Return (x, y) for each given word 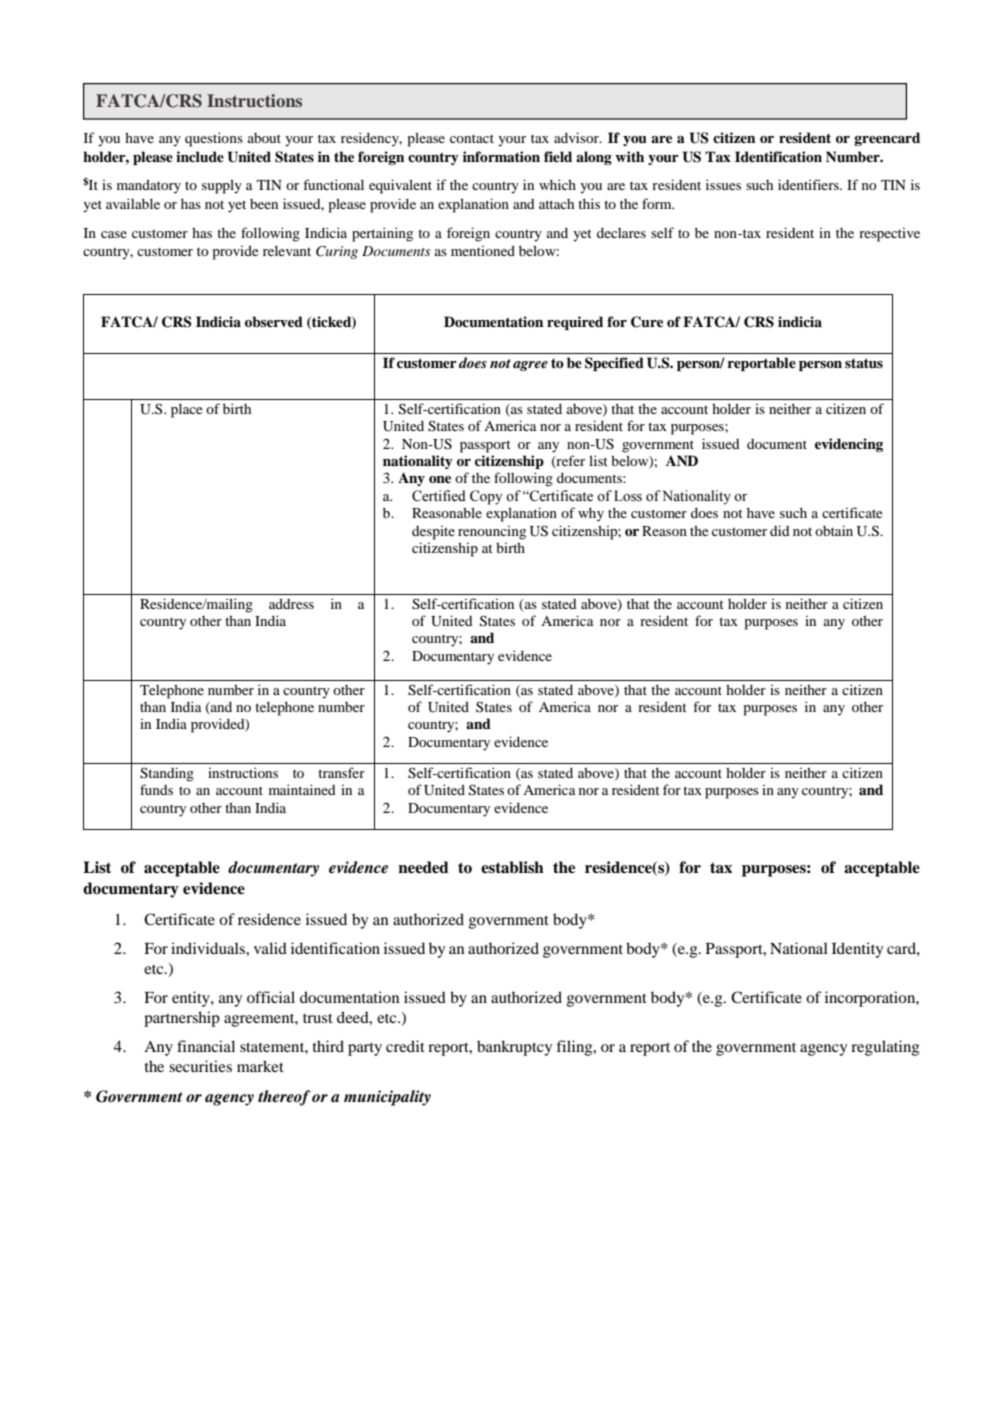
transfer (341, 772)
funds (156, 789)
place (186, 410)
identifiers (809, 184)
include (200, 157)
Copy (486, 497)
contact (472, 138)
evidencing (849, 445)
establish (512, 867)
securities (200, 1066)
